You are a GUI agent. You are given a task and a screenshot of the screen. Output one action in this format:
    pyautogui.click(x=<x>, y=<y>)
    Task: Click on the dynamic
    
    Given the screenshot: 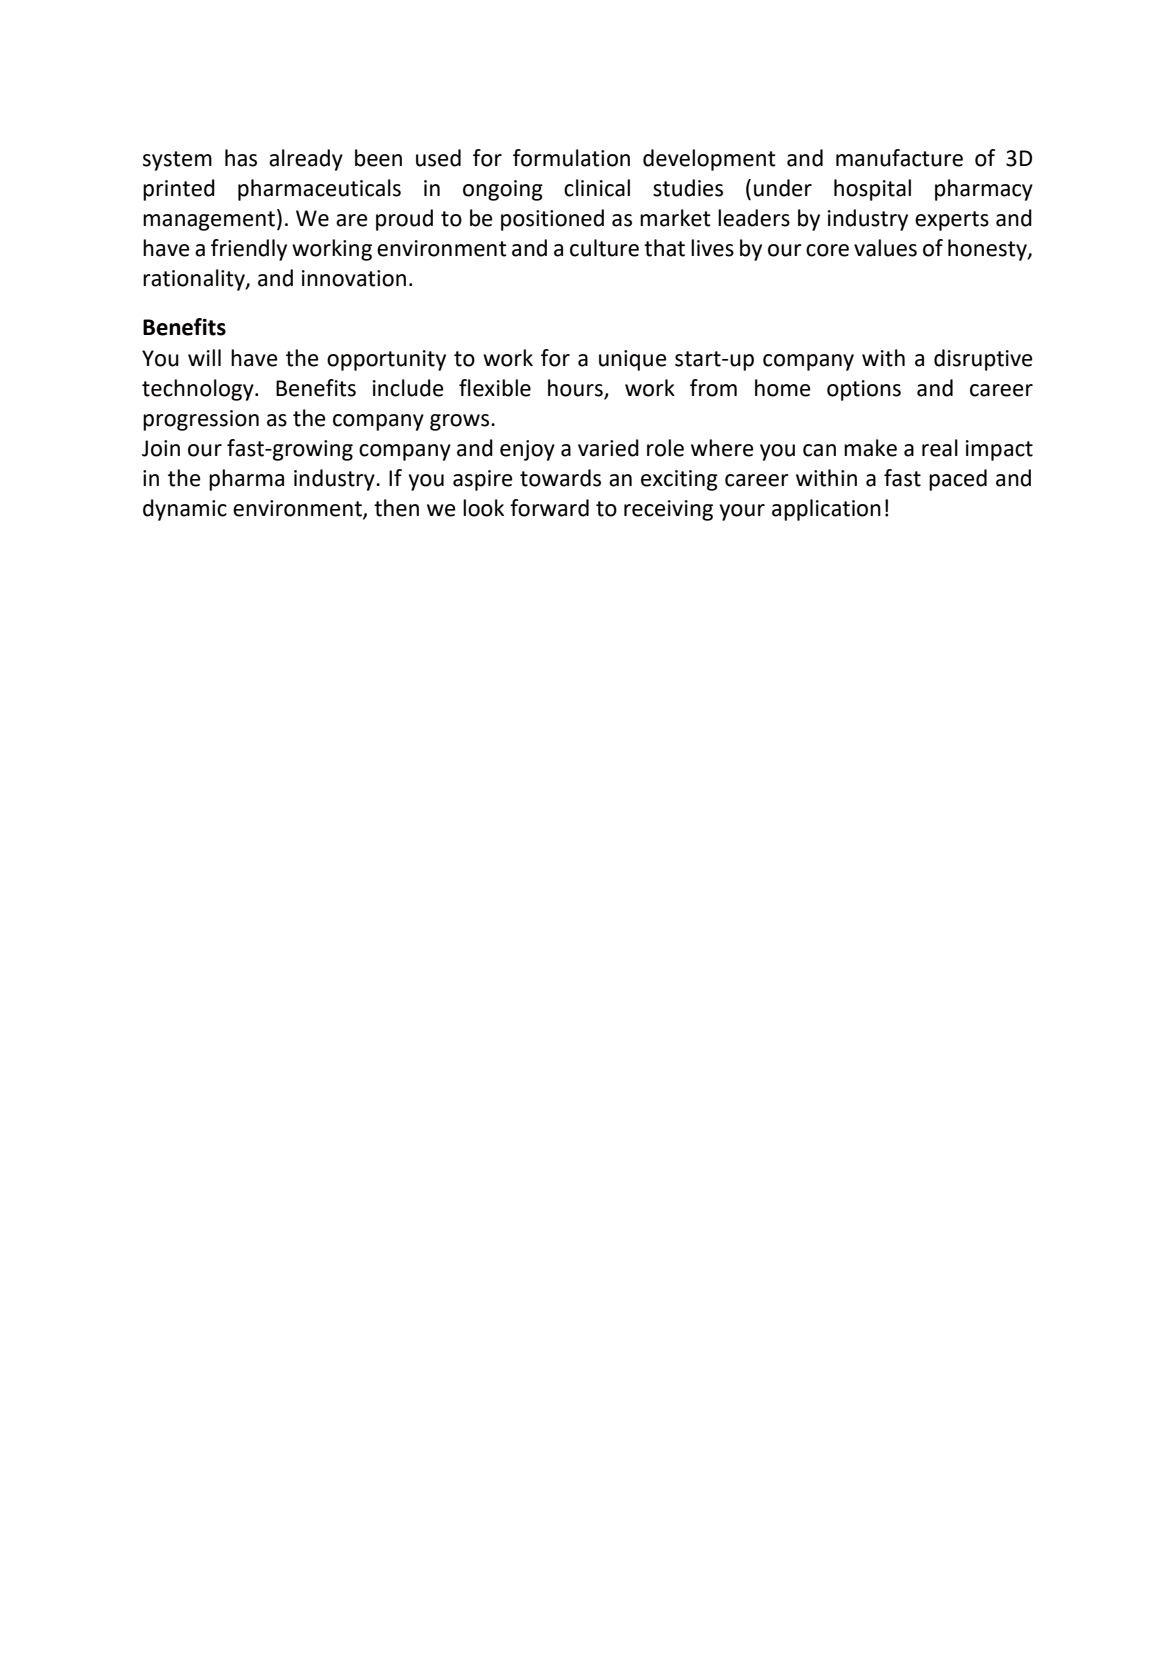 What is the action you would take?
    pyautogui.click(x=185, y=510)
